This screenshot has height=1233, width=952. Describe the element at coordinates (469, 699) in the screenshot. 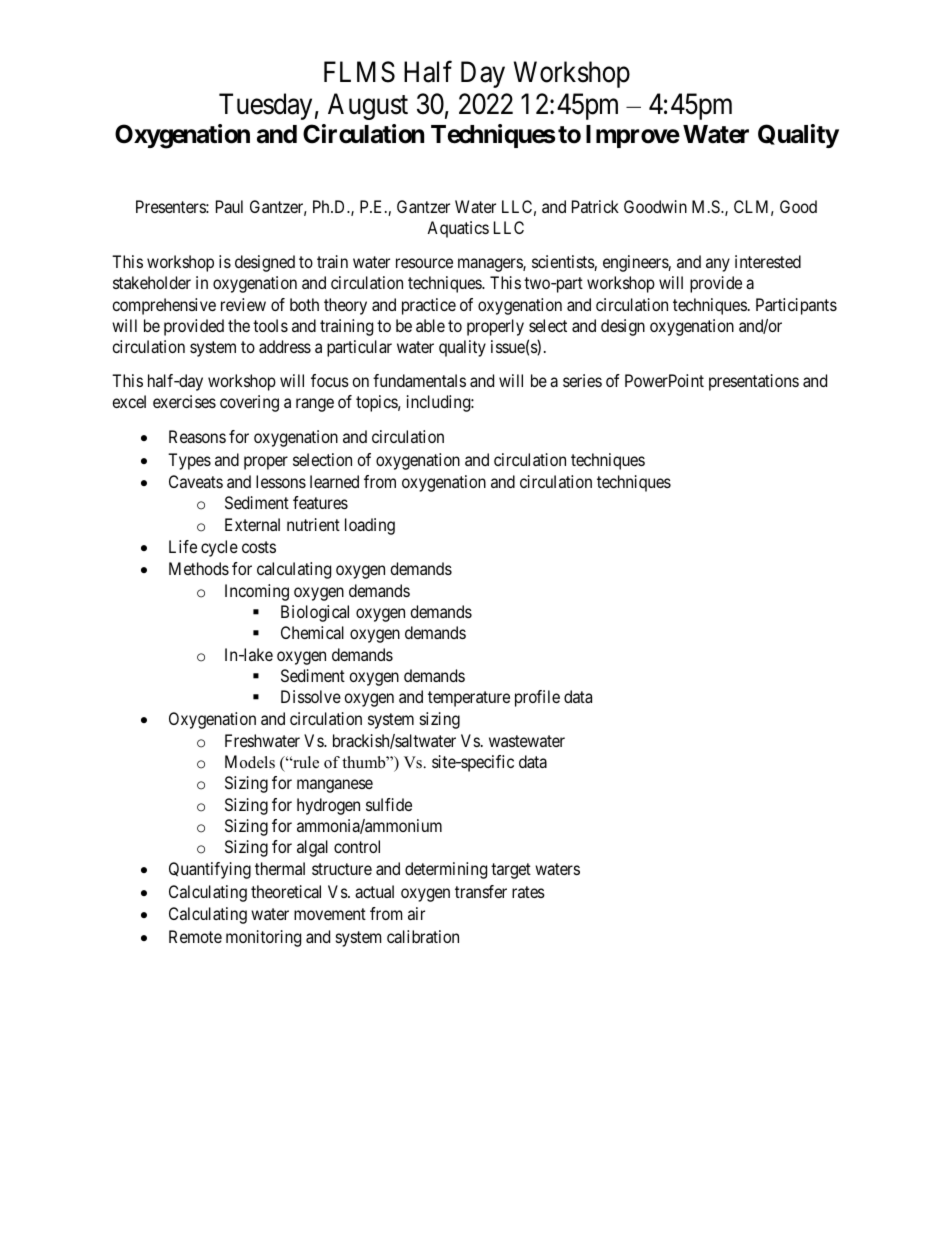

I see `temperature` at that location.
